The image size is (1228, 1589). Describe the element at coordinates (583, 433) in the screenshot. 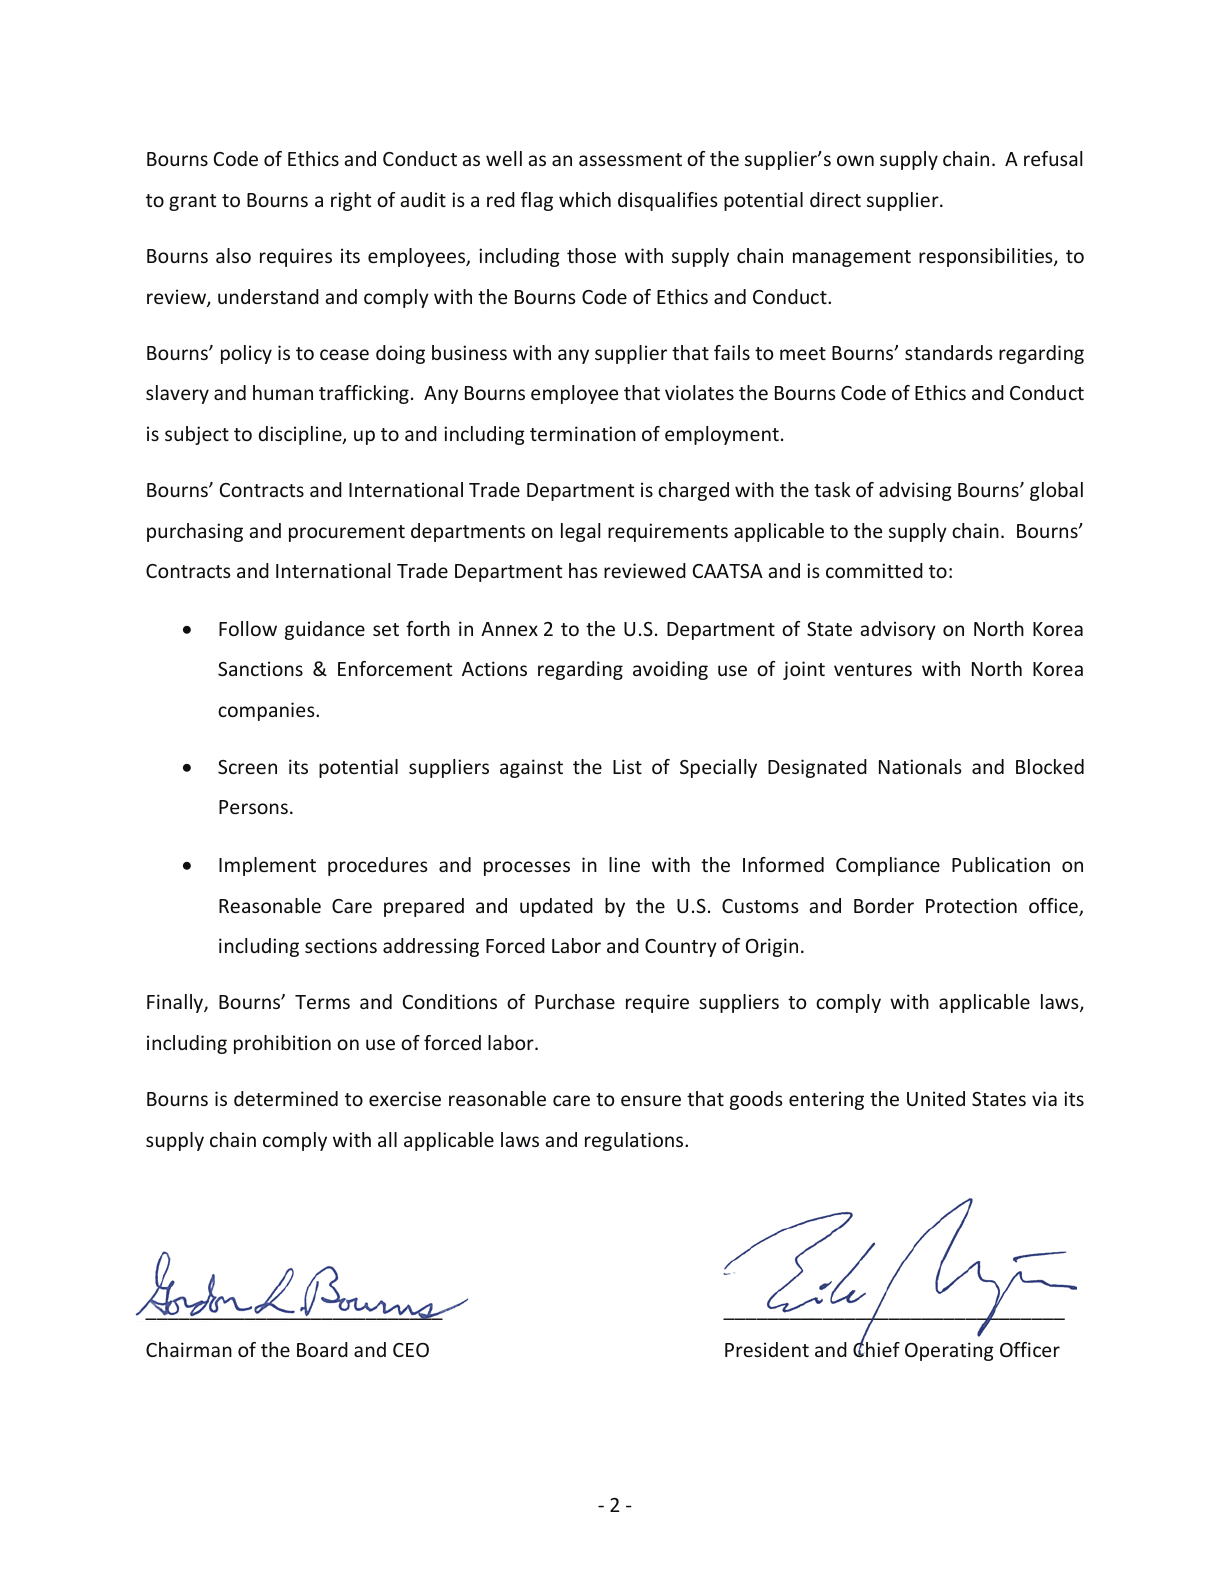

I see `termination` at that location.
